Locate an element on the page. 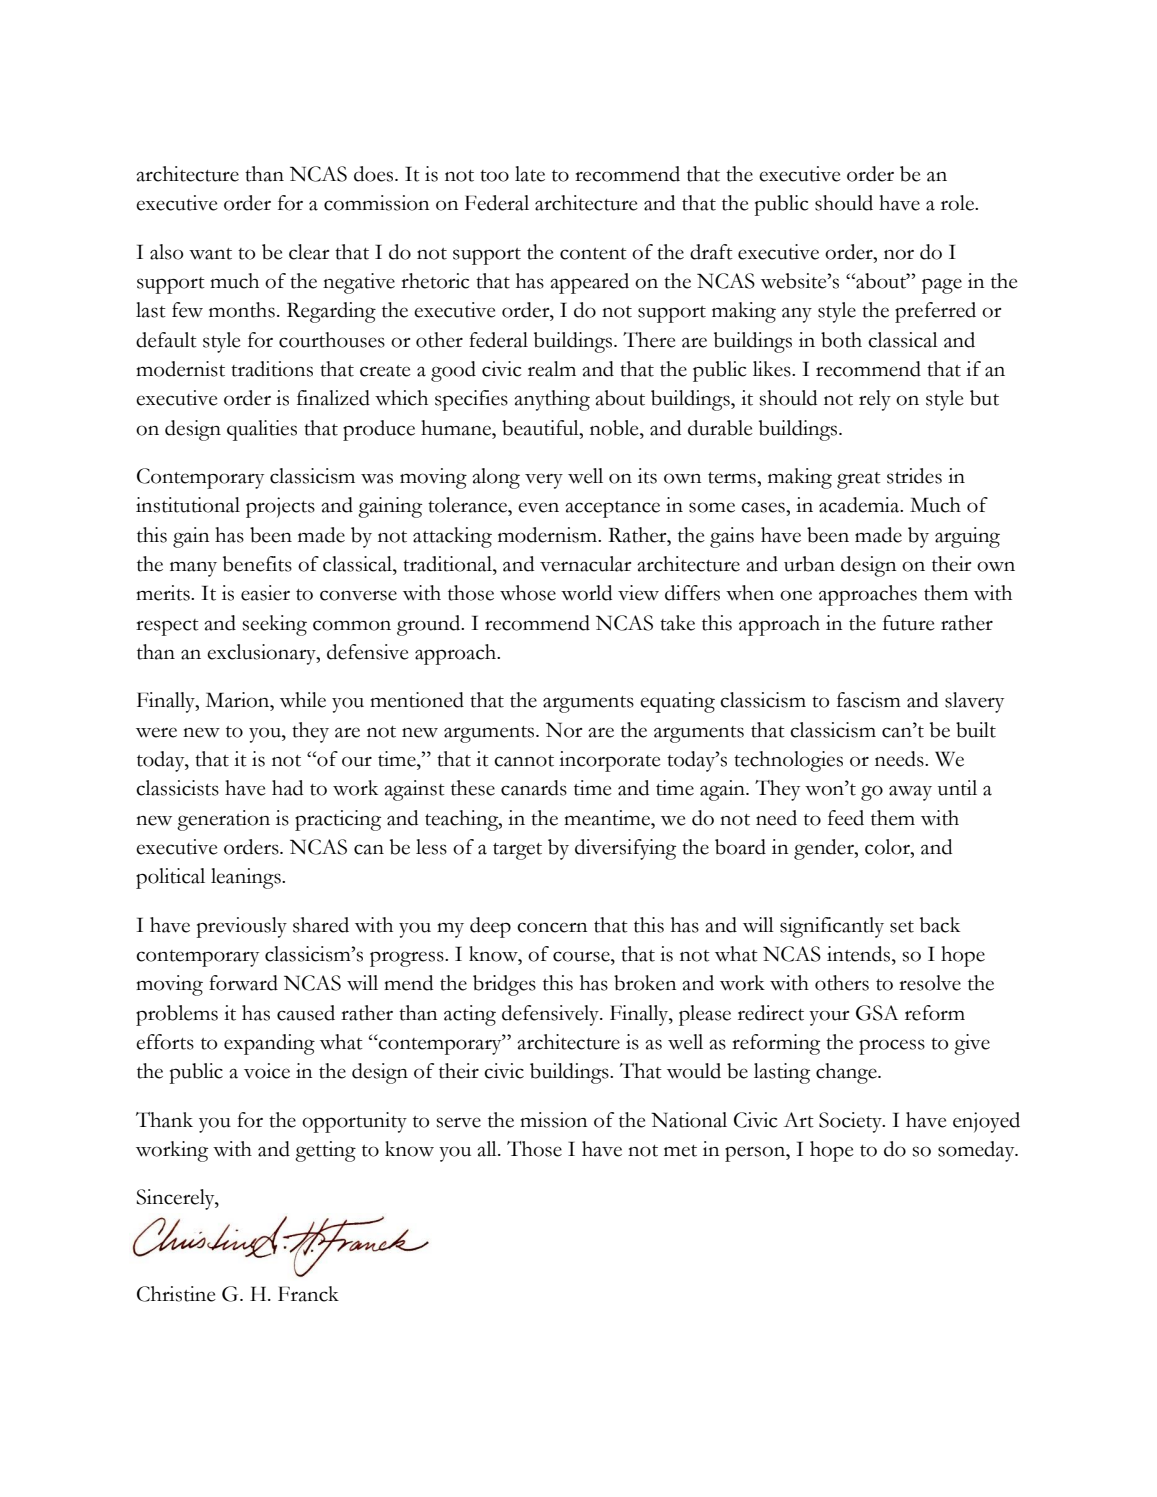  urban is located at coordinates (809, 564).
